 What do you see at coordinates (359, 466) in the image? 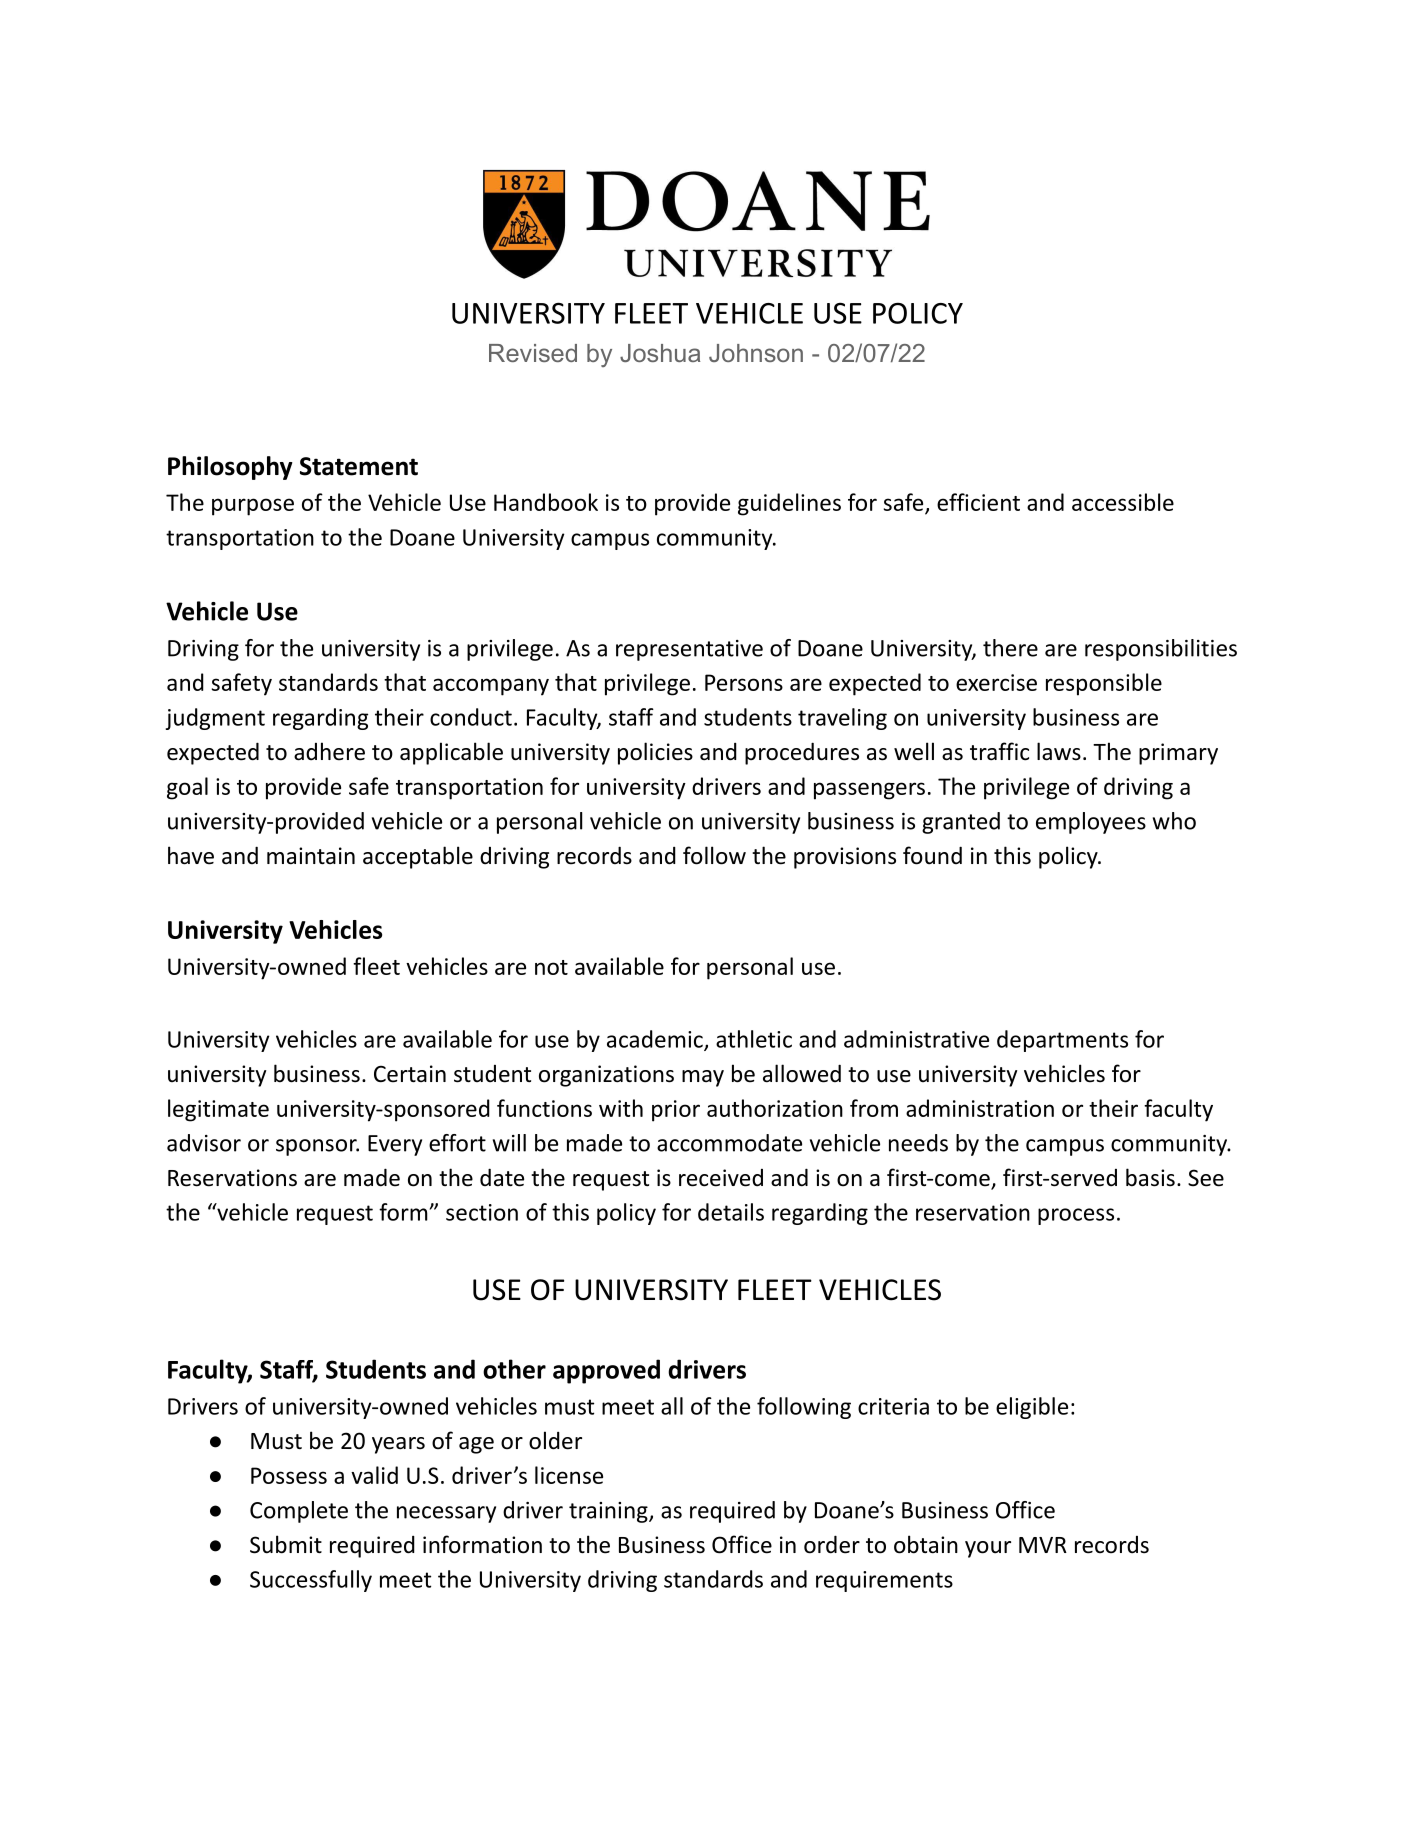
I see `Statement` at bounding box center [359, 466].
